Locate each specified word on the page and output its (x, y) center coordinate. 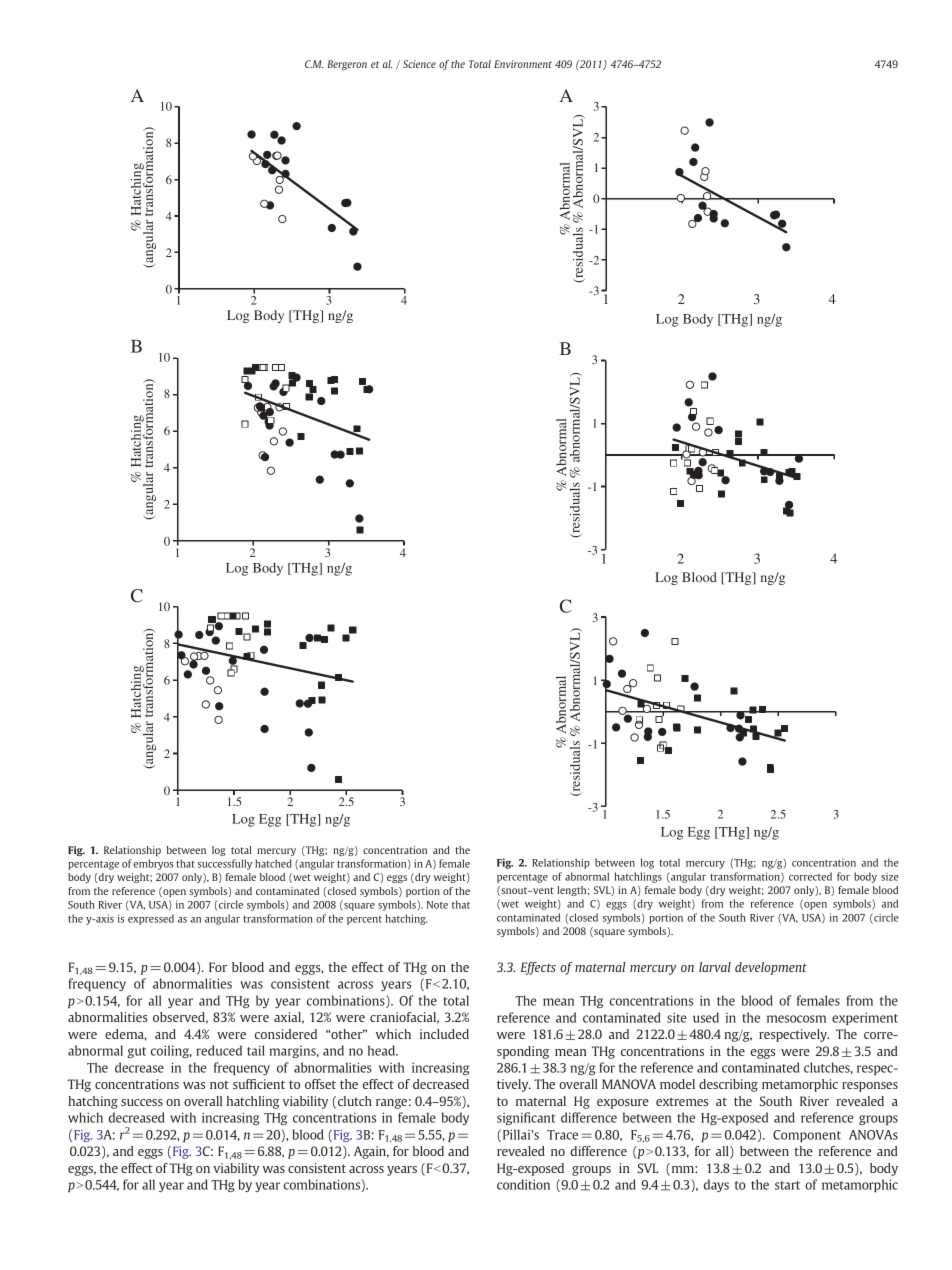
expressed (151, 919)
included (444, 1034)
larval (715, 967)
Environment (523, 64)
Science (419, 64)
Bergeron (347, 65)
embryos (153, 864)
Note (437, 905)
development (771, 968)
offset (320, 1084)
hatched (273, 863)
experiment (865, 1018)
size (890, 877)
